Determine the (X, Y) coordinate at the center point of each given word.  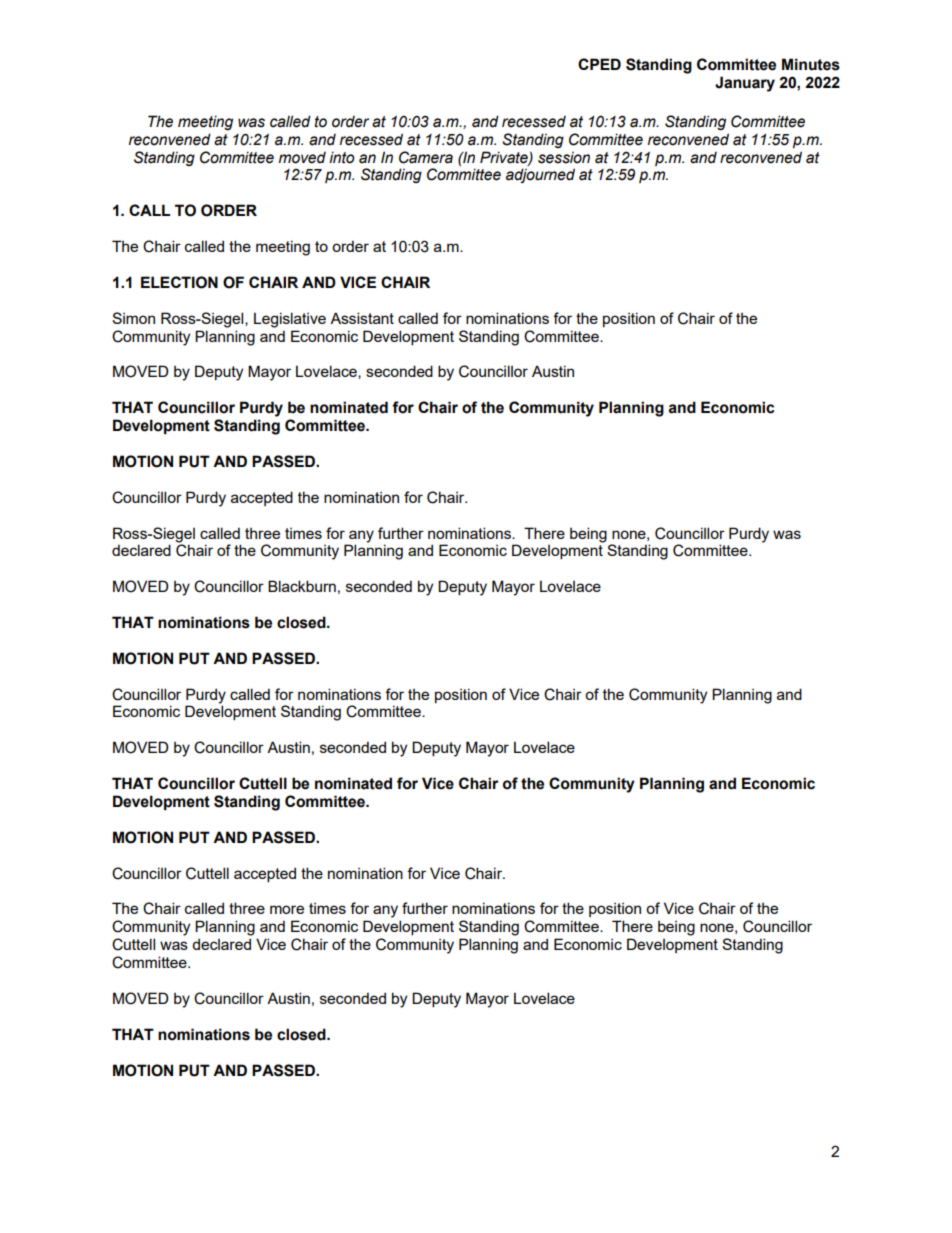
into (341, 157)
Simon (133, 318)
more (287, 909)
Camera (426, 157)
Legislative (290, 320)
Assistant (362, 318)
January (745, 84)
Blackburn (302, 586)
